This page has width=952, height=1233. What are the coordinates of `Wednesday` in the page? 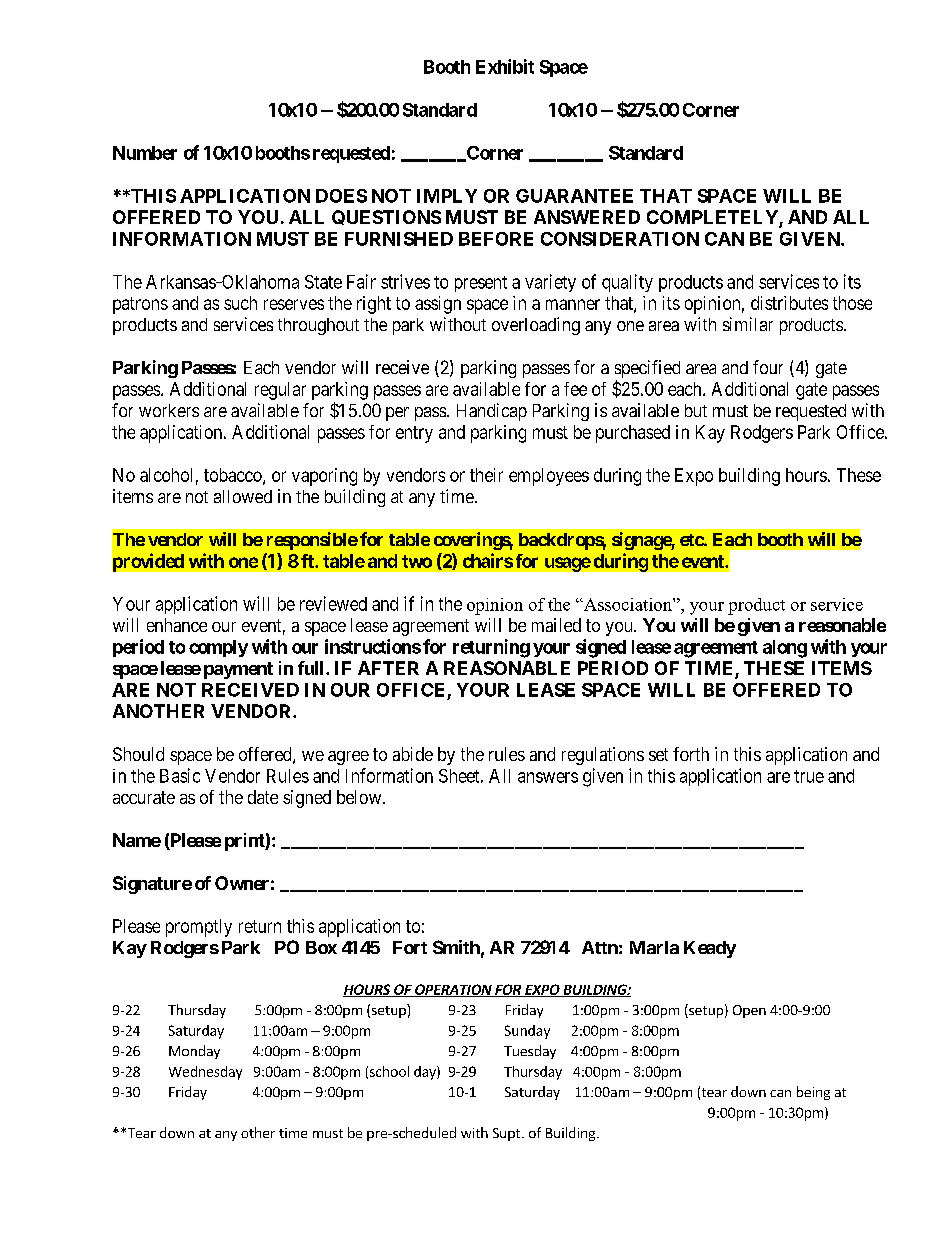 It's located at (205, 1073).
